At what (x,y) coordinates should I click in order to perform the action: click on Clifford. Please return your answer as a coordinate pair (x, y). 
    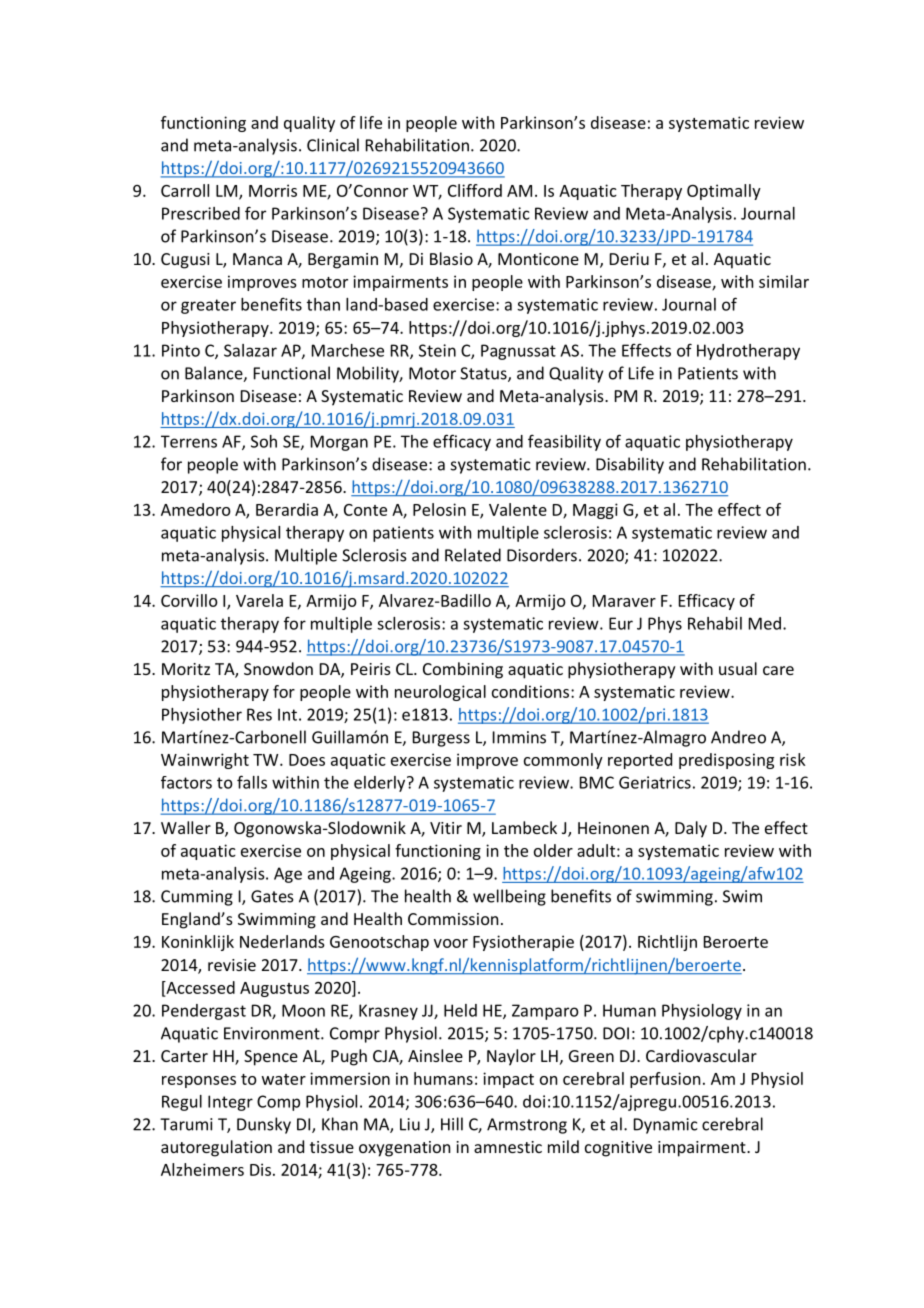
    Looking at the image, I should click on (475, 190).
